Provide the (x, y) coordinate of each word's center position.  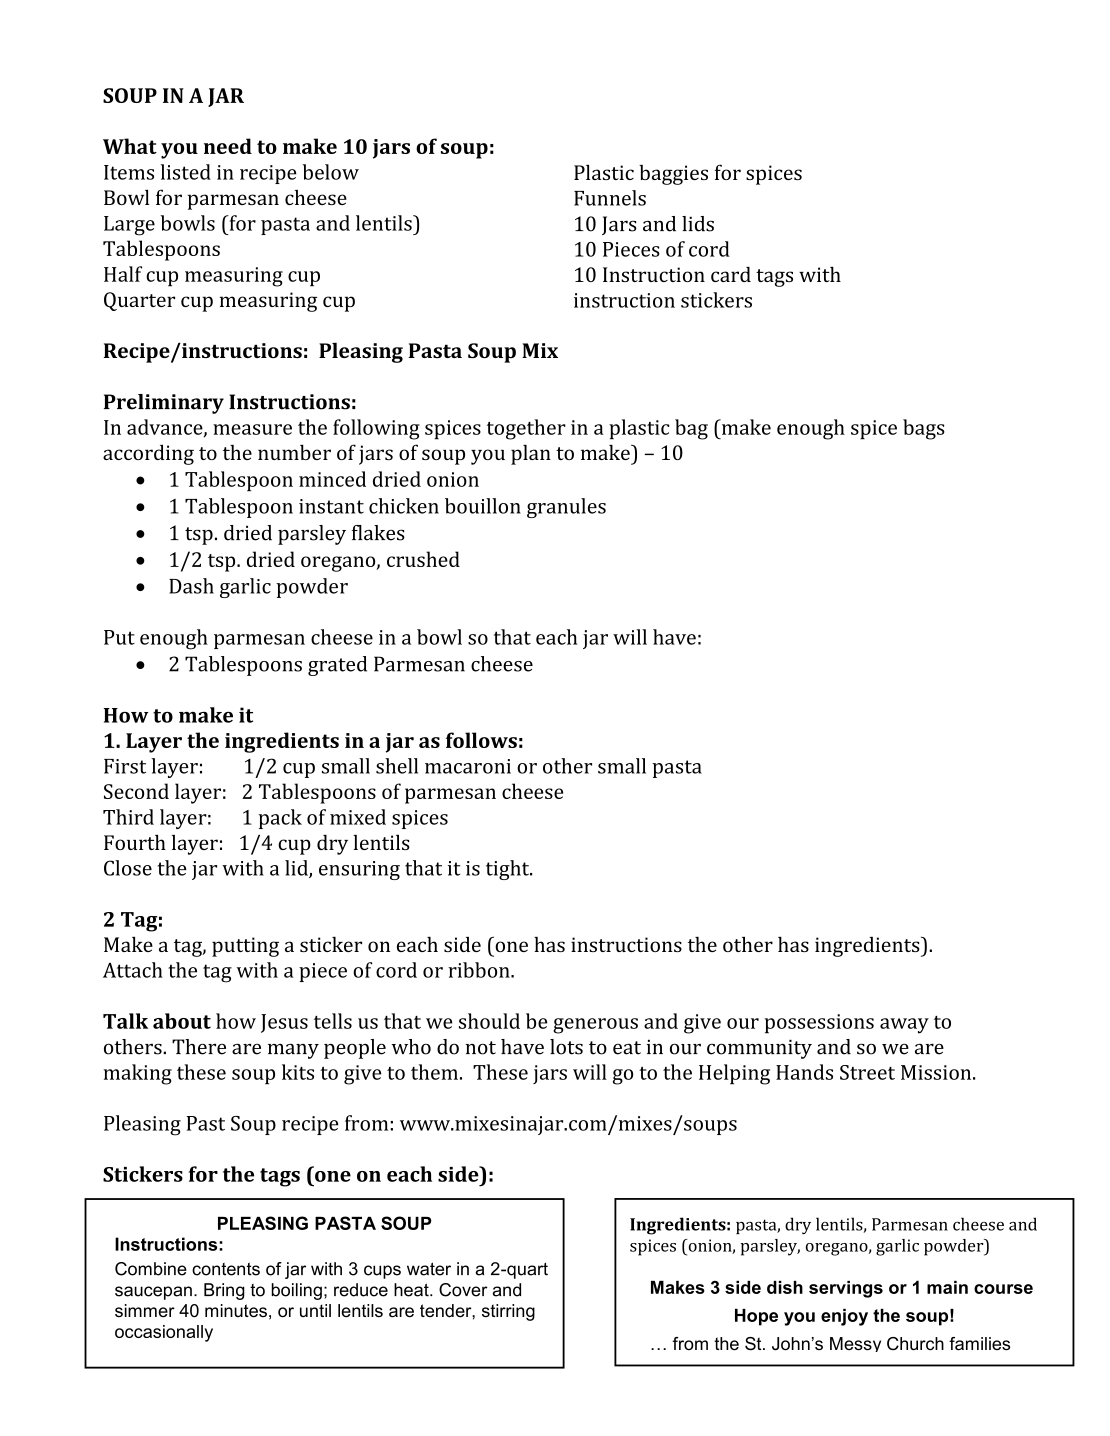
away (904, 1026)
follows (481, 740)
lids (698, 224)
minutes (236, 1310)
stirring (508, 1312)
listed (185, 172)
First (125, 766)
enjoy (844, 1317)
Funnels (610, 198)
